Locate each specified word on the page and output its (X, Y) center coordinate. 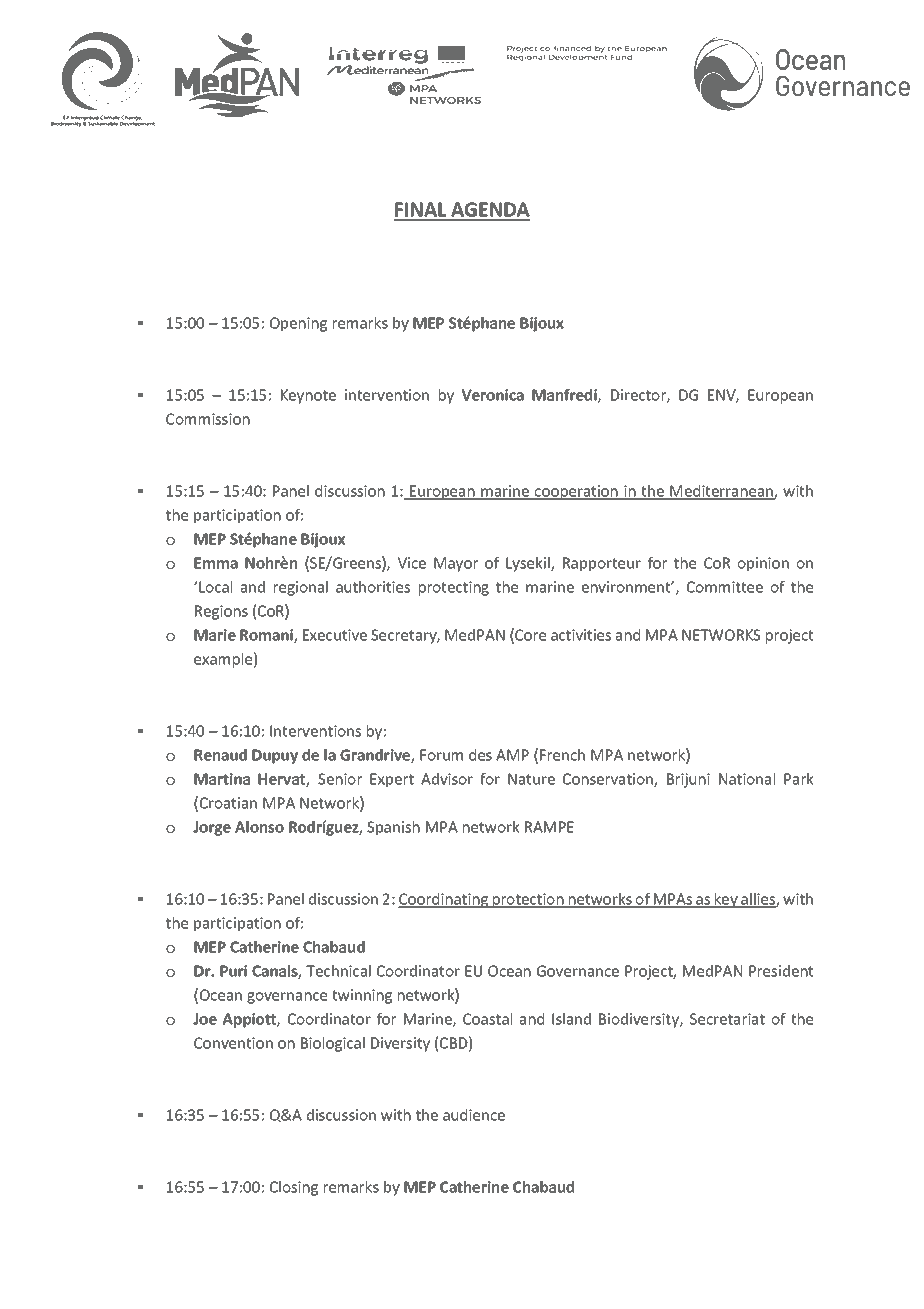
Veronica (492, 395)
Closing (294, 1188)
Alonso (259, 827)
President (781, 971)
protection (528, 900)
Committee (725, 587)
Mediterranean (721, 492)
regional (301, 588)
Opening (298, 324)
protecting (454, 588)
